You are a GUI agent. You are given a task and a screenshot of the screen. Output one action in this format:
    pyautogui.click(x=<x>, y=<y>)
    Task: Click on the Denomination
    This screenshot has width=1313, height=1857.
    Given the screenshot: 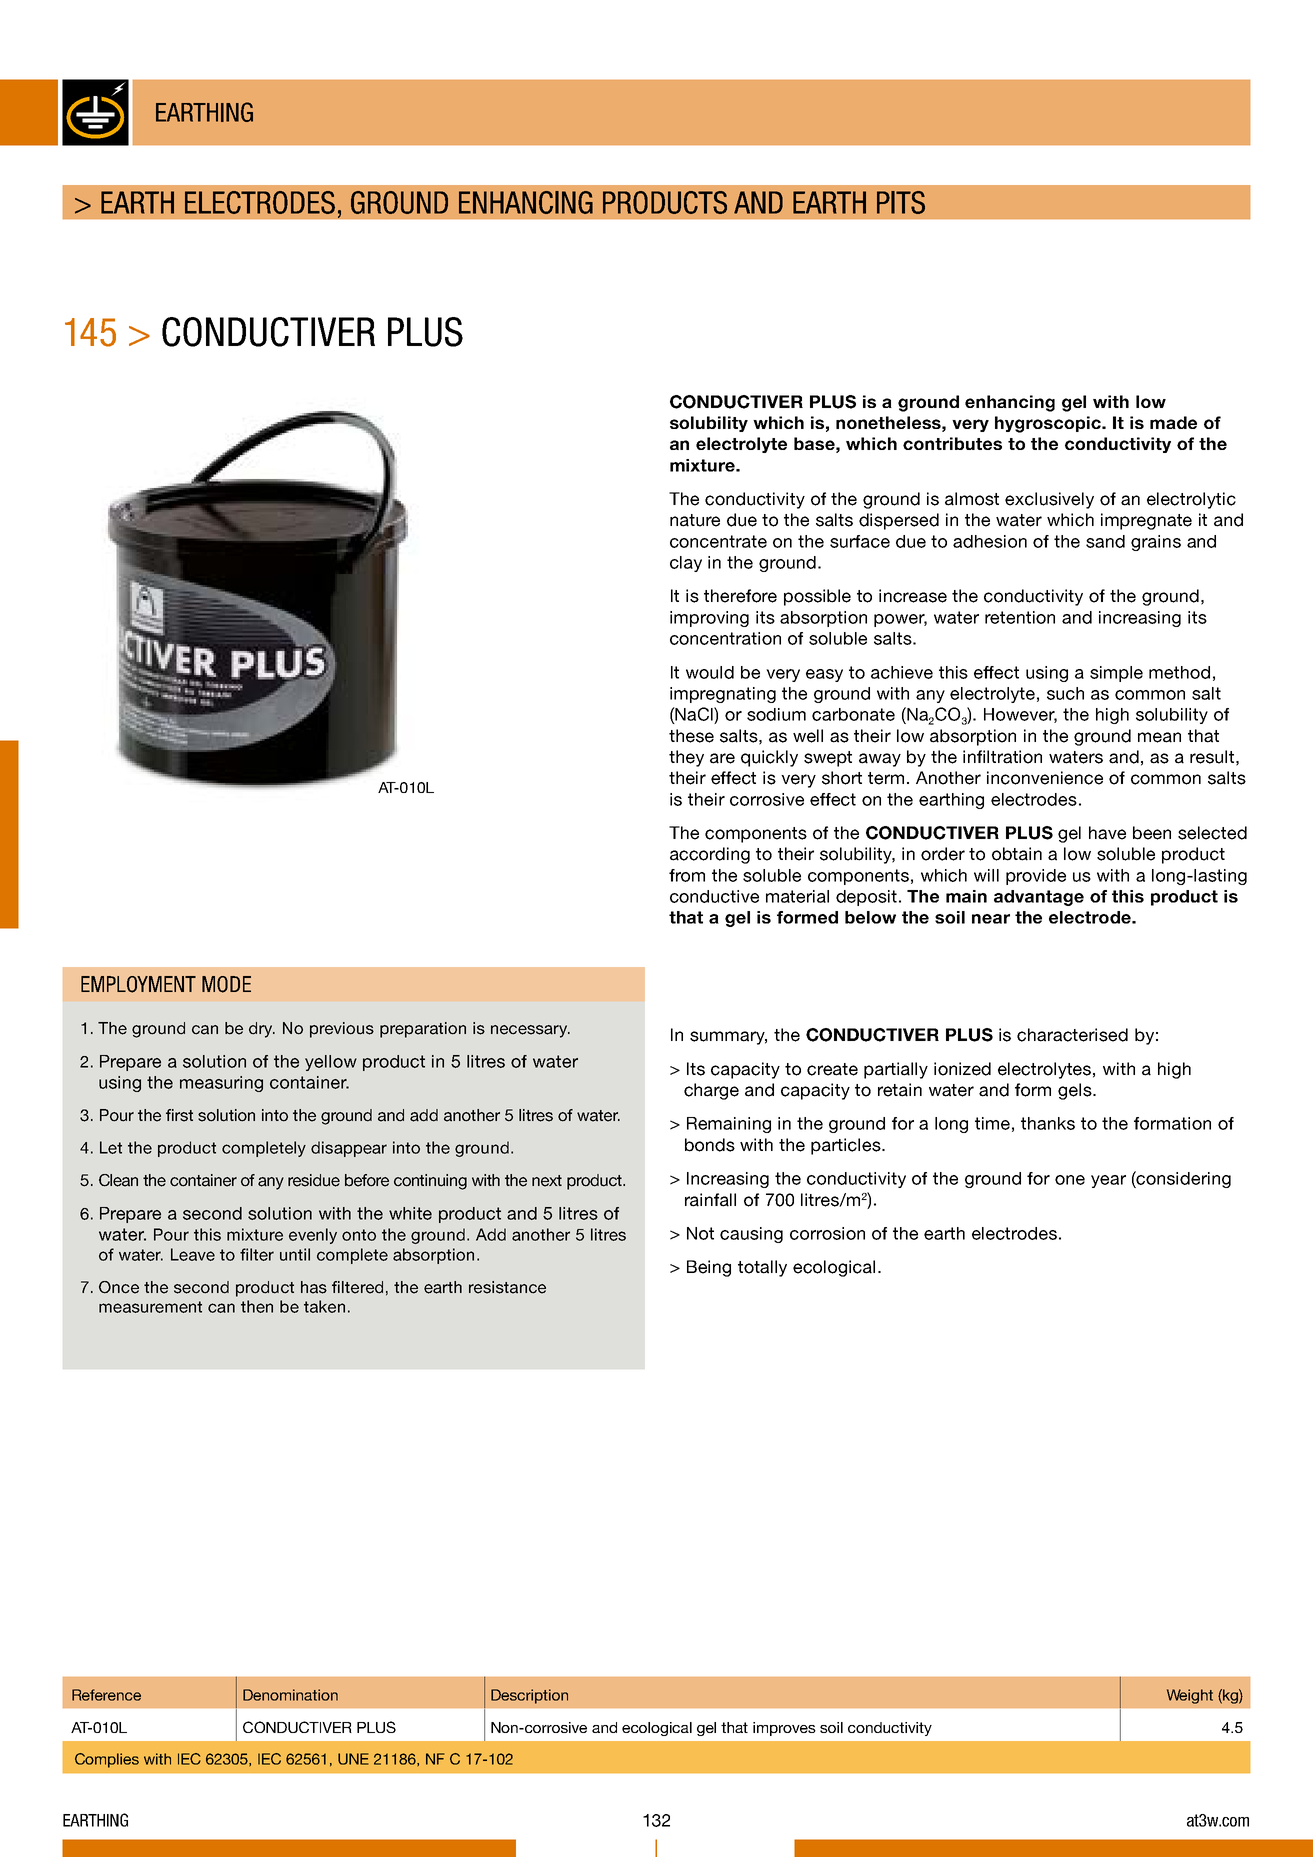 What is the action you would take?
    pyautogui.click(x=290, y=1695)
